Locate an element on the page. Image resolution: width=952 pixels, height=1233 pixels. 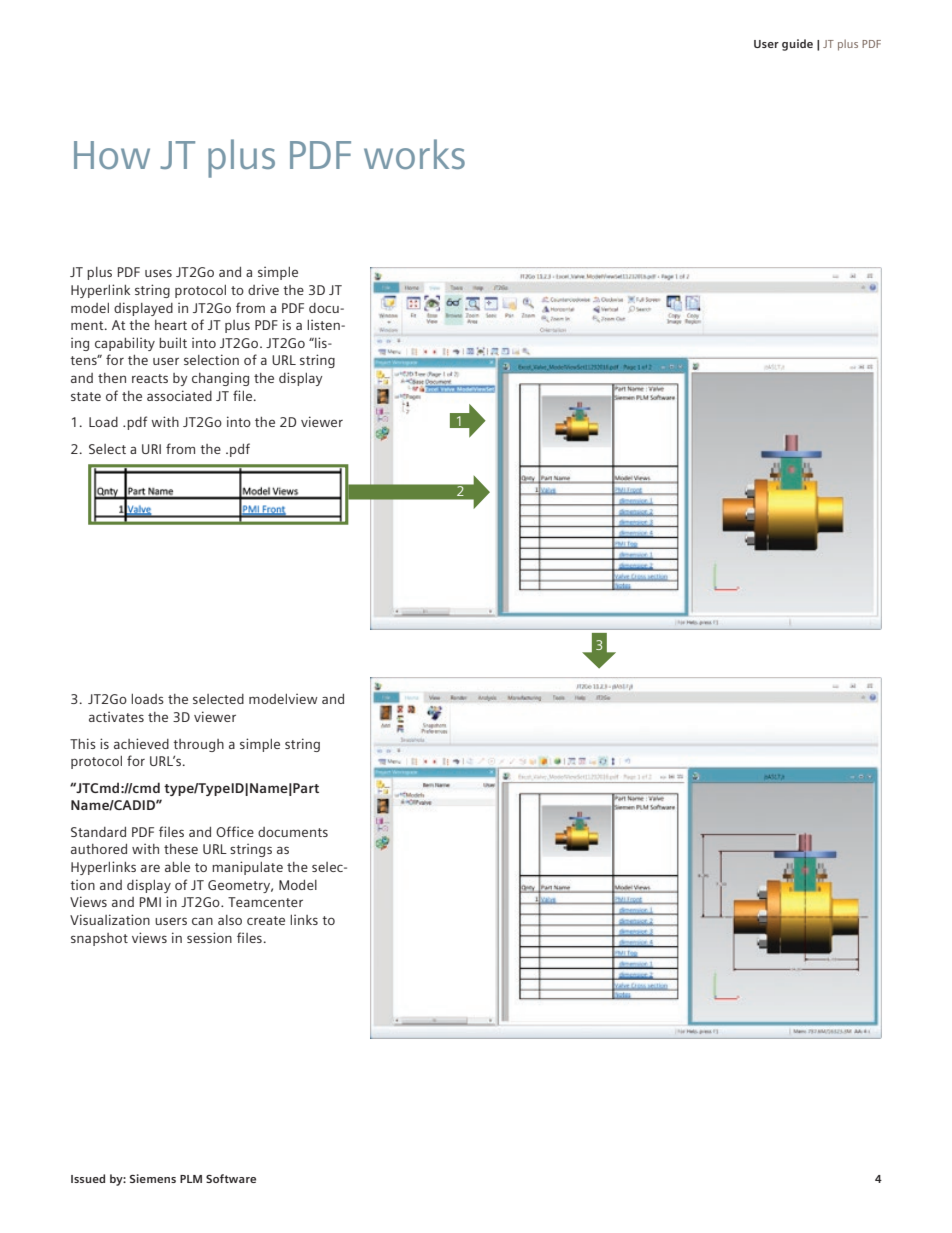
Office is located at coordinates (235, 831).
